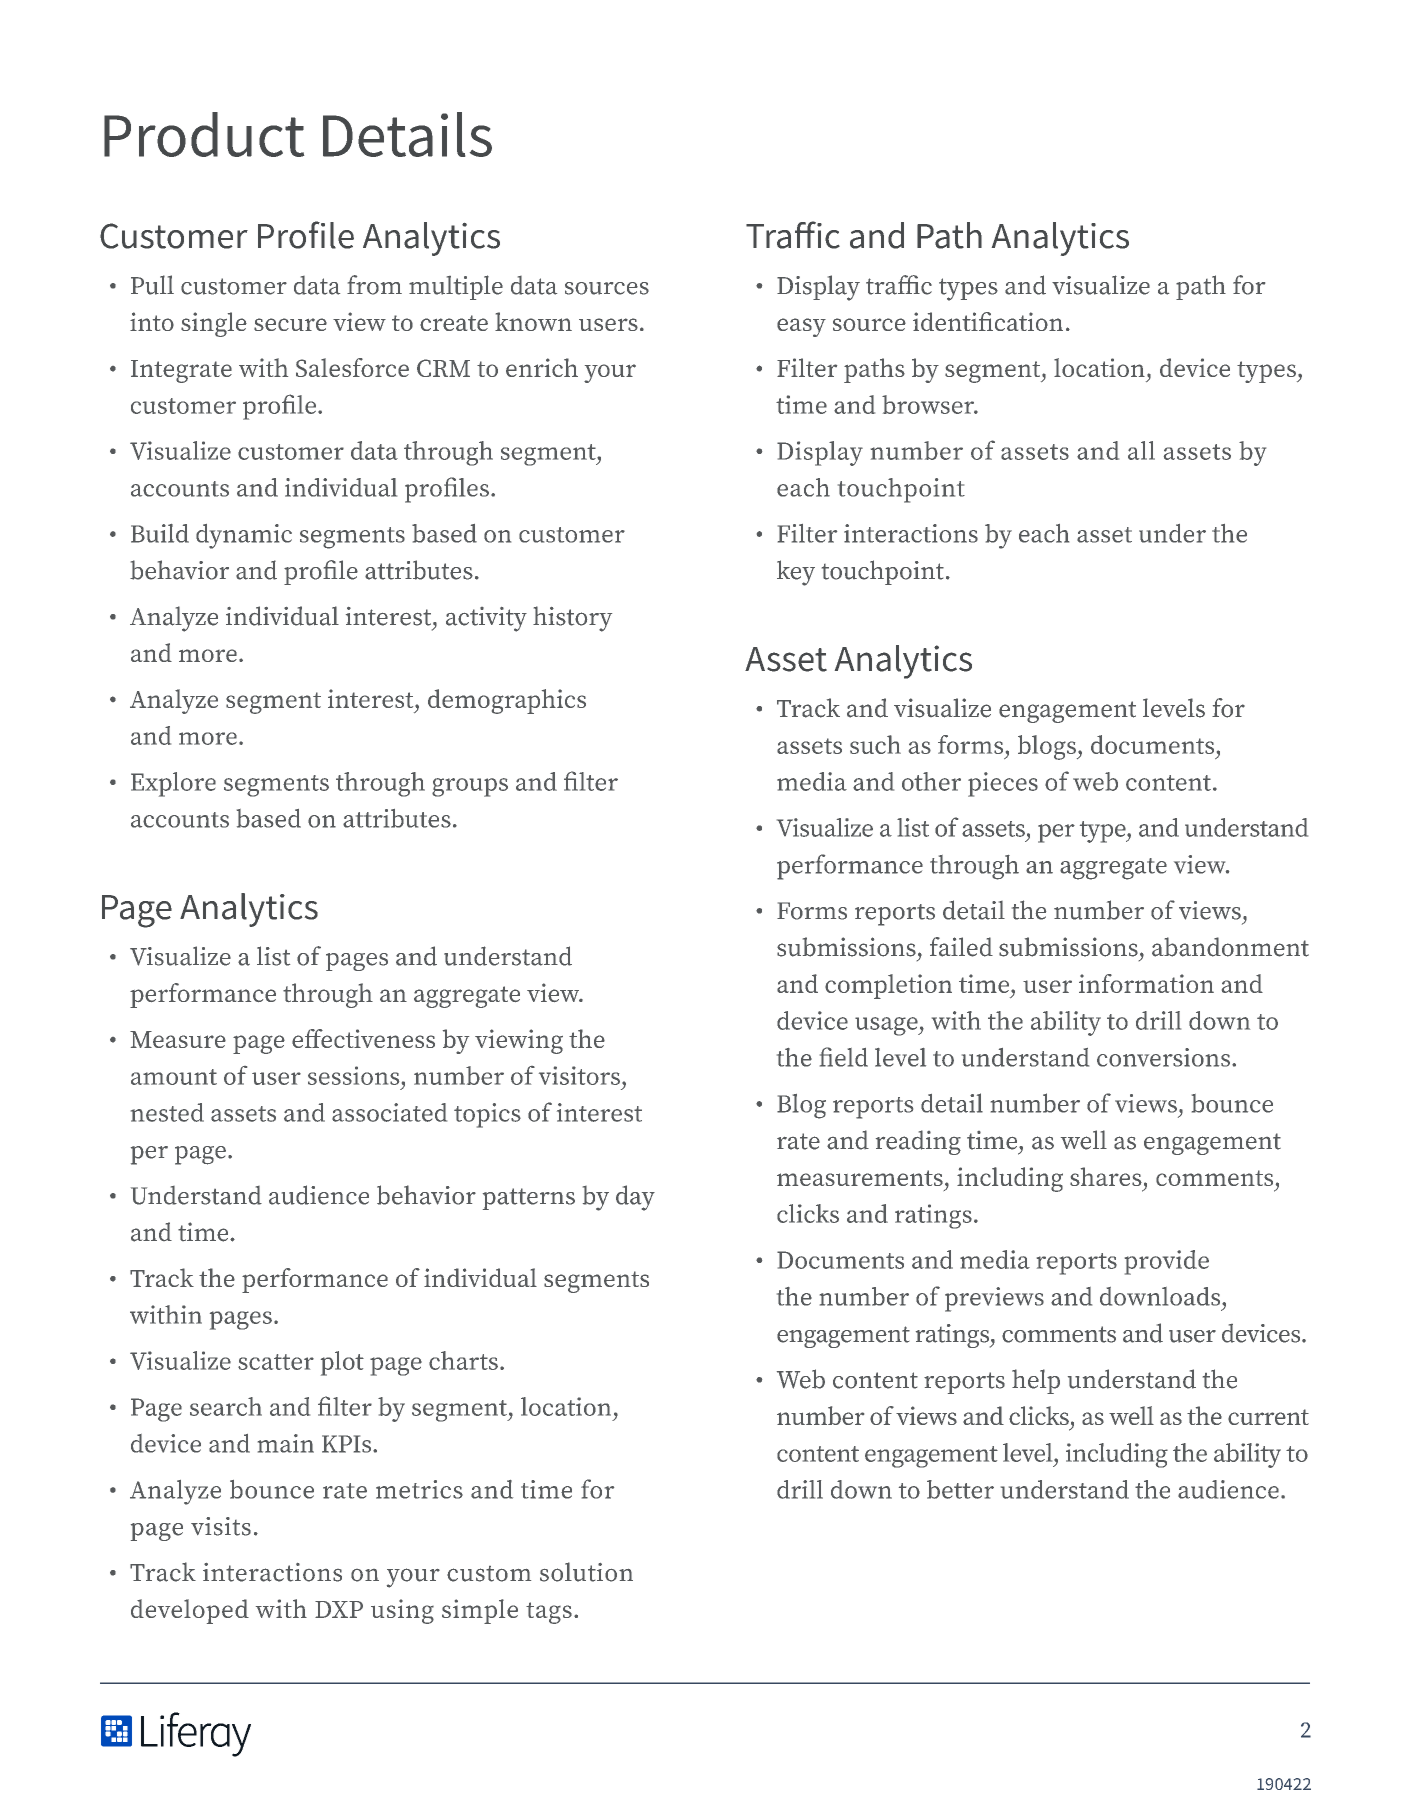 The image size is (1406, 1820). Describe the element at coordinates (801, 327) in the image. I see `easy` at that location.
